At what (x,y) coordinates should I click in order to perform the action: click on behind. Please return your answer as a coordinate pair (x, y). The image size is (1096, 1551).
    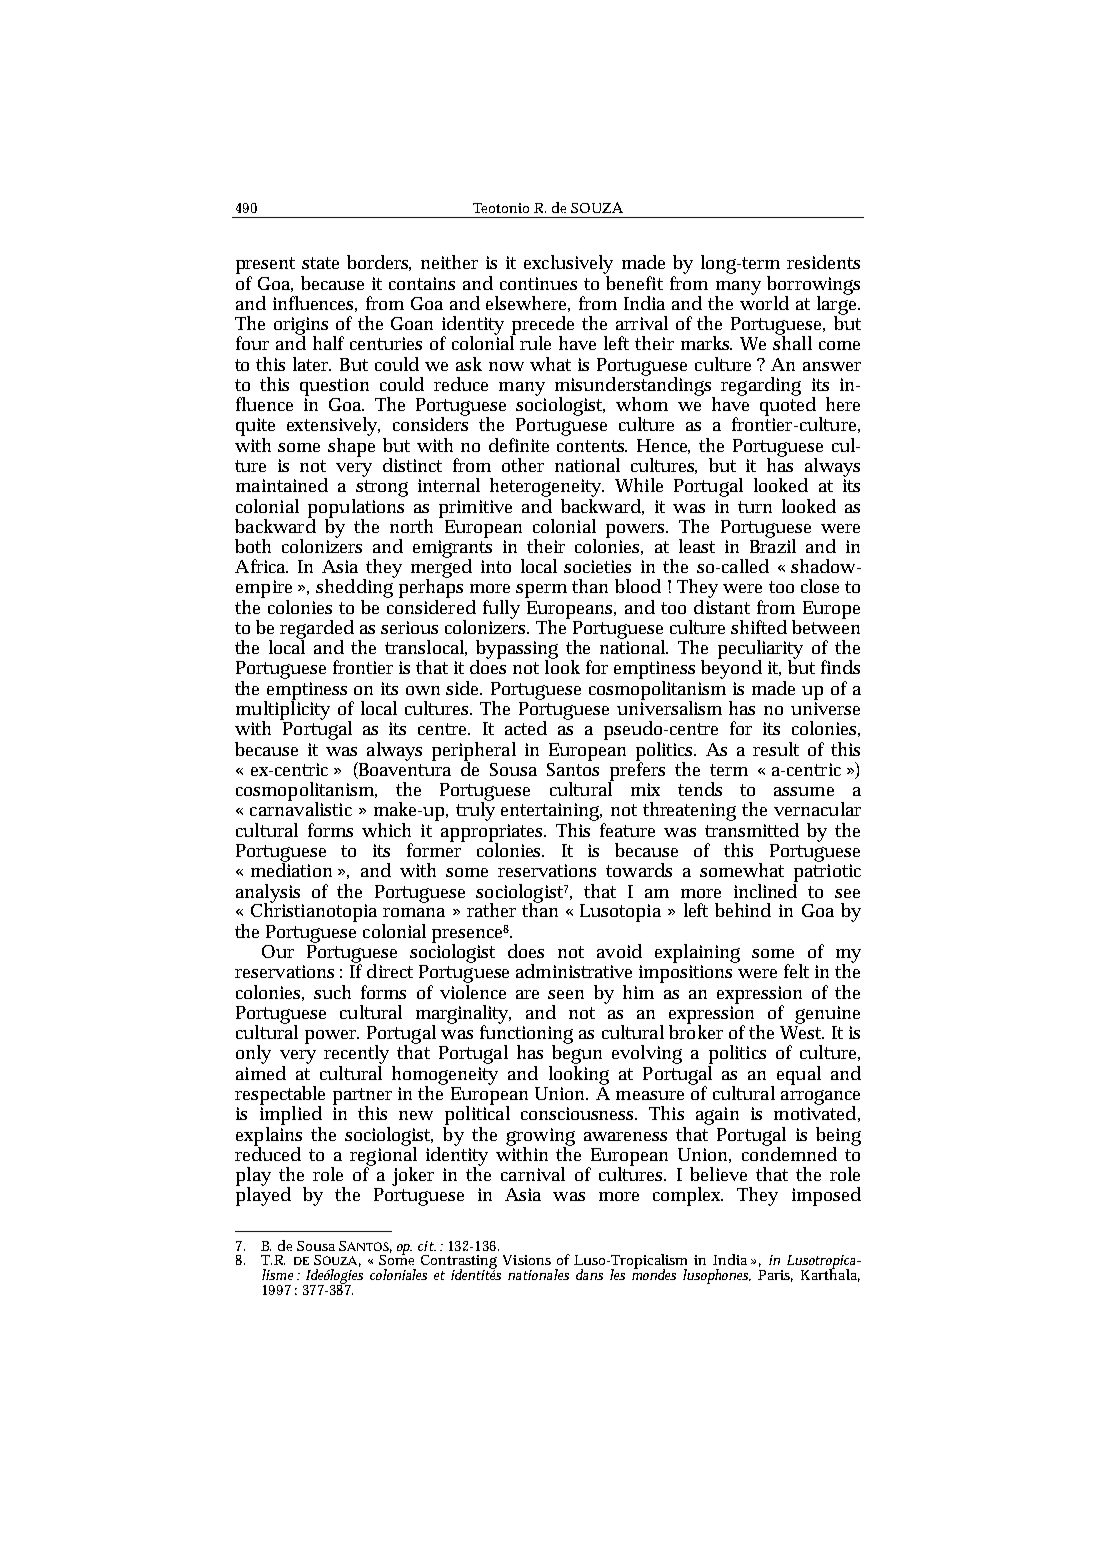
    Looking at the image, I should click on (743, 910).
